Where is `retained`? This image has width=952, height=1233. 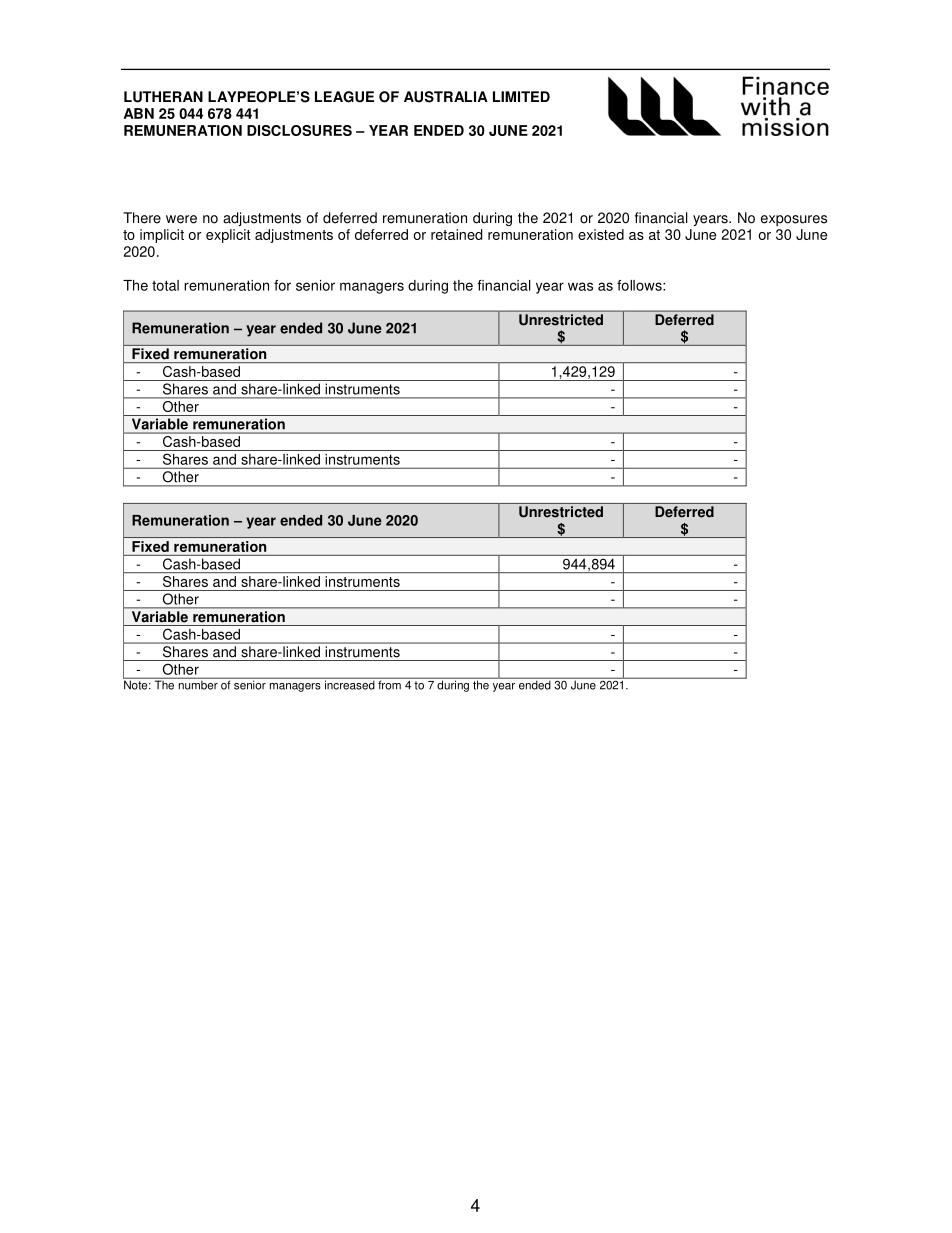
retained is located at coordinates (456, 234).
